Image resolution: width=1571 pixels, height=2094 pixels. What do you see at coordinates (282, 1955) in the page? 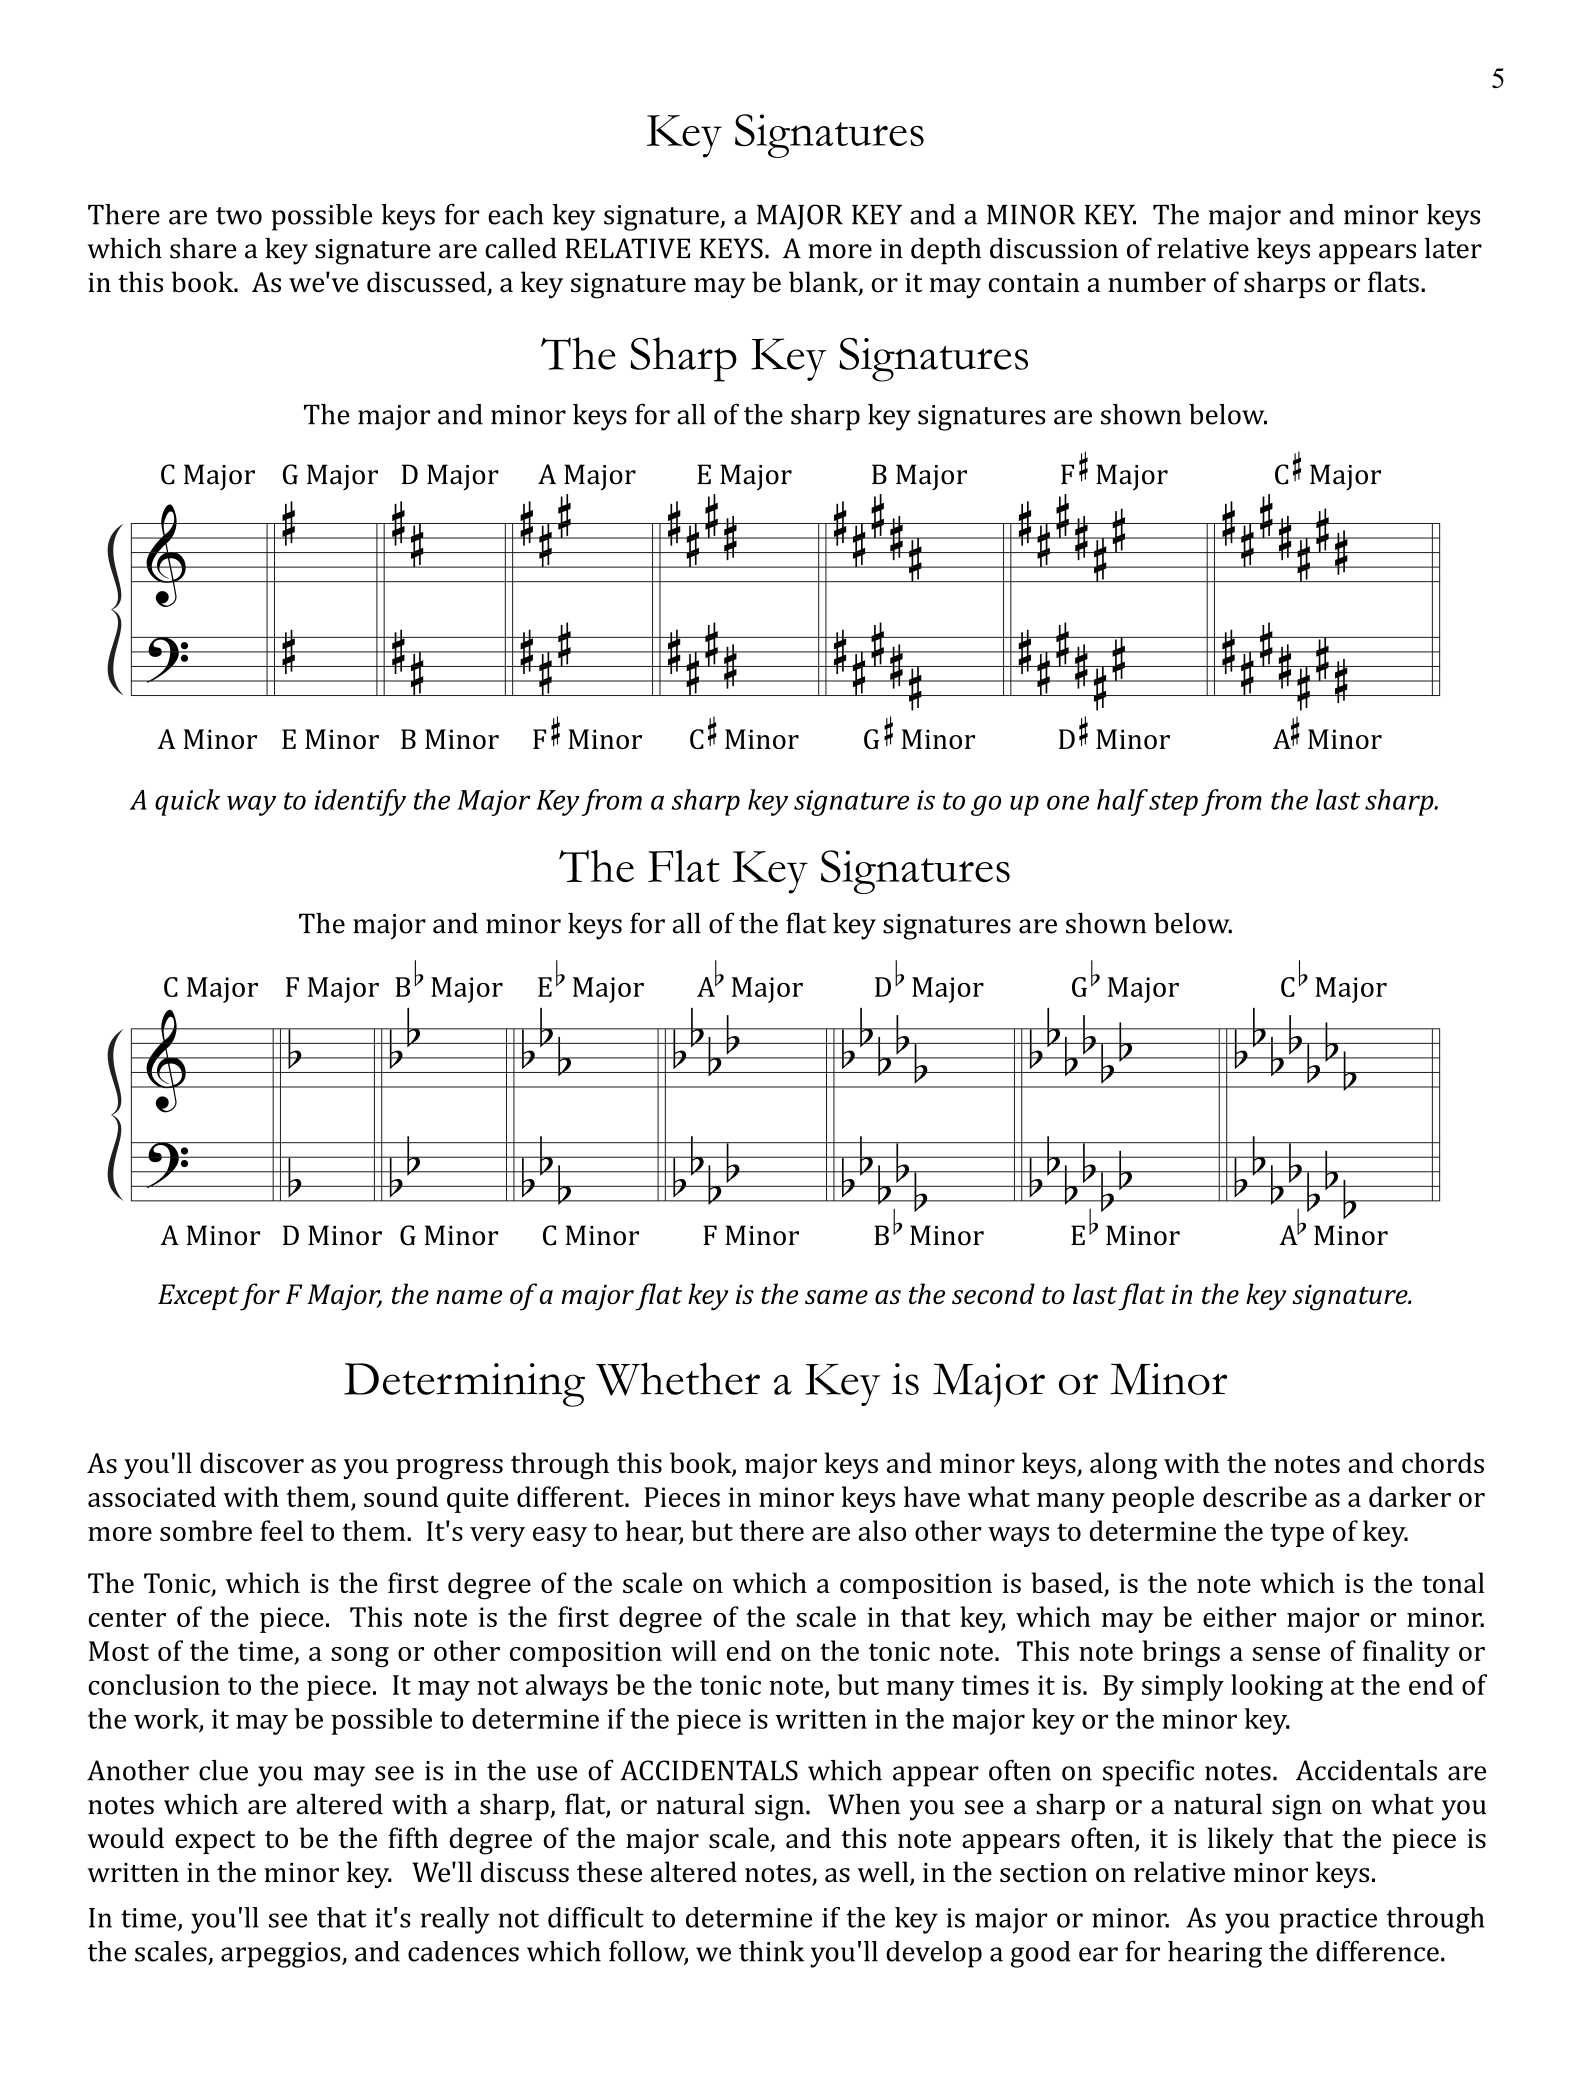
I see `arpeggios` at bounding box center [282, 1955].
